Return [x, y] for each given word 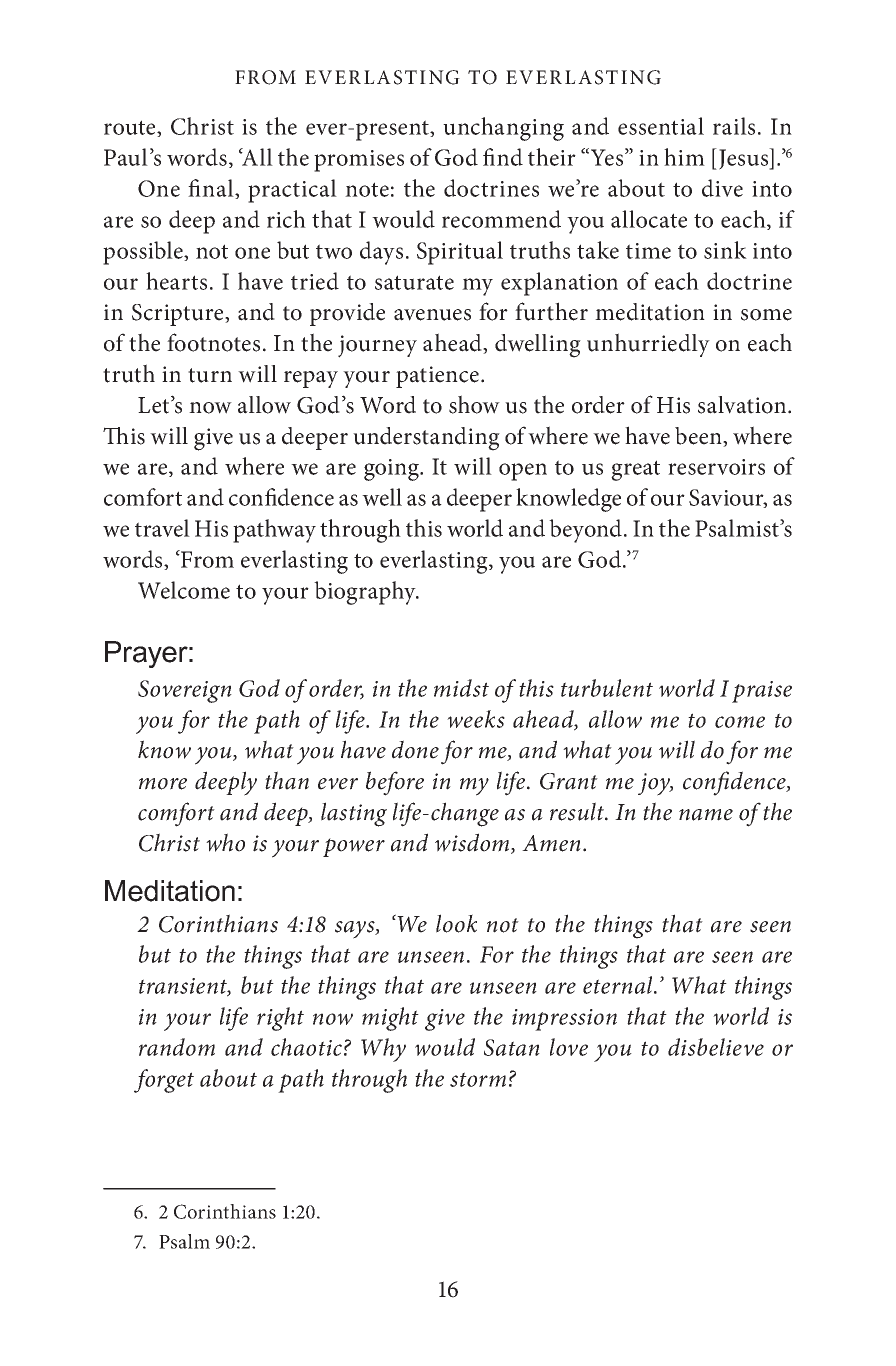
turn [210, 375]
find [503, 157]
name [706, 815]
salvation [743, 405]
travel [162, 528]
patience [439, 377]
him [684, 157]
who [225, 842]
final [212, 189]
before [395, 783]
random [177, 1047]
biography [366, 593]
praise [762, 692]
